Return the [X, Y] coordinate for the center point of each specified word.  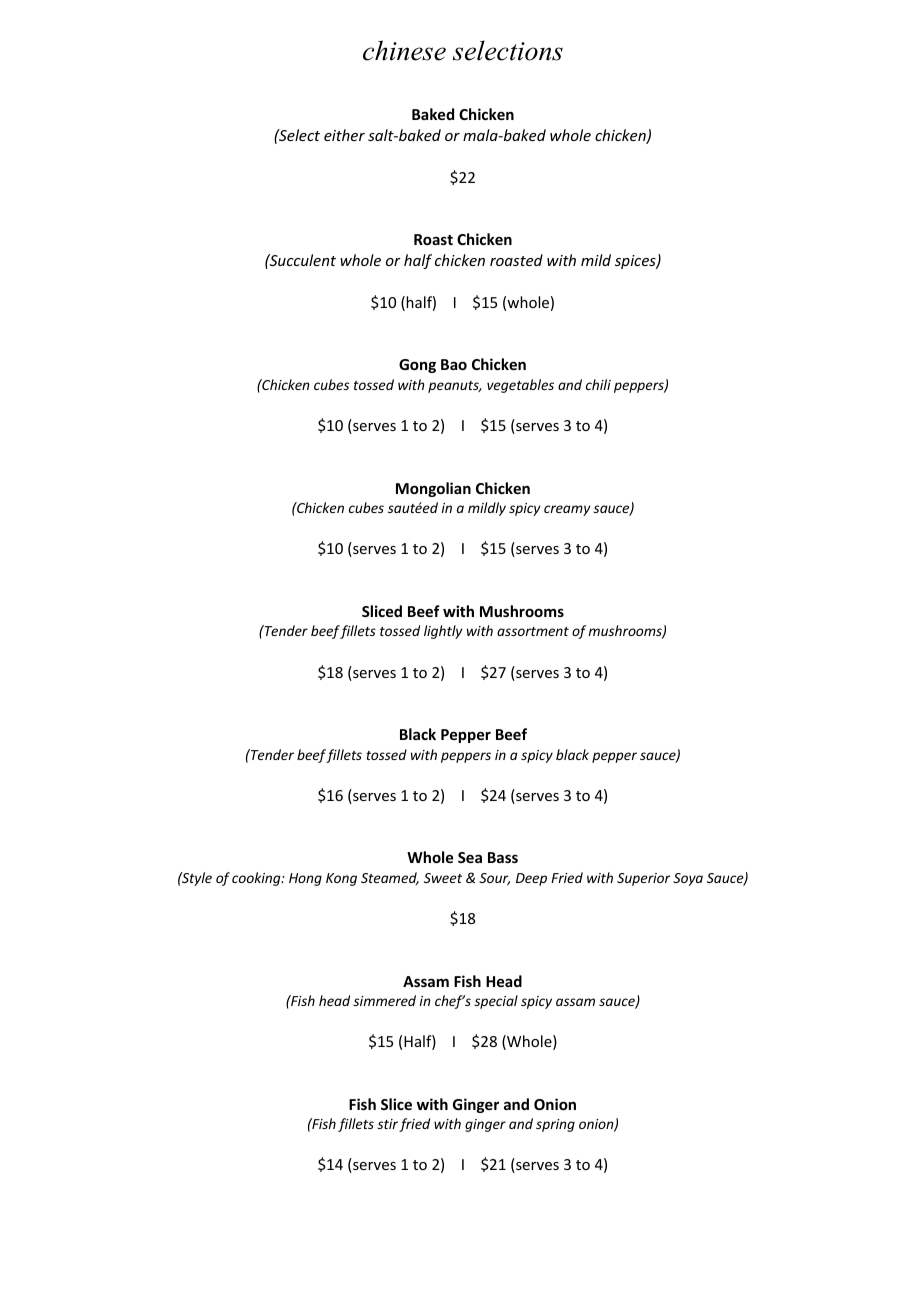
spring [555, 1125]
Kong [341, 879]
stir [387, 1124]
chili [598, 384]
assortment [533, 631]
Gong [417, 366]
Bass [503, 857]
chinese [404, 50]
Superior [643, 879]
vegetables [520, 386]
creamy [567, 510]
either [344, 135]
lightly [443, 632]
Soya [688, 879]
